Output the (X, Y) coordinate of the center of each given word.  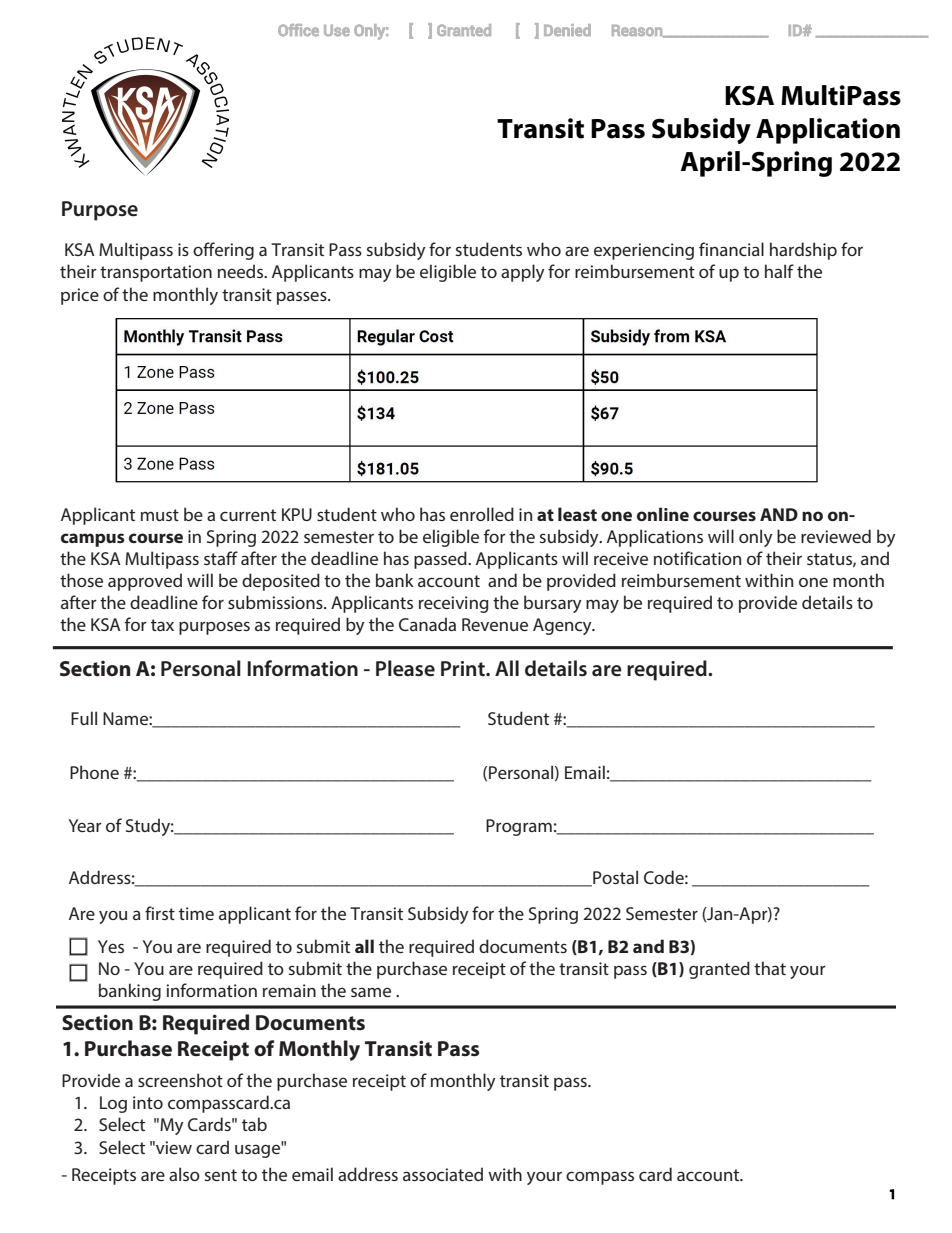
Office (298, 30)
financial (731, 249)
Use (337, 30)
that (770, 968)
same (371, 992)
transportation (156, 273)
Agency (563, 626)
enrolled (482, 514)
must (160, 515)
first (160, 913)
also (184, 1174)
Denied (567, 30)
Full (84, 718)
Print (464, 668)
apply (523, 273)
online (663, 514)
